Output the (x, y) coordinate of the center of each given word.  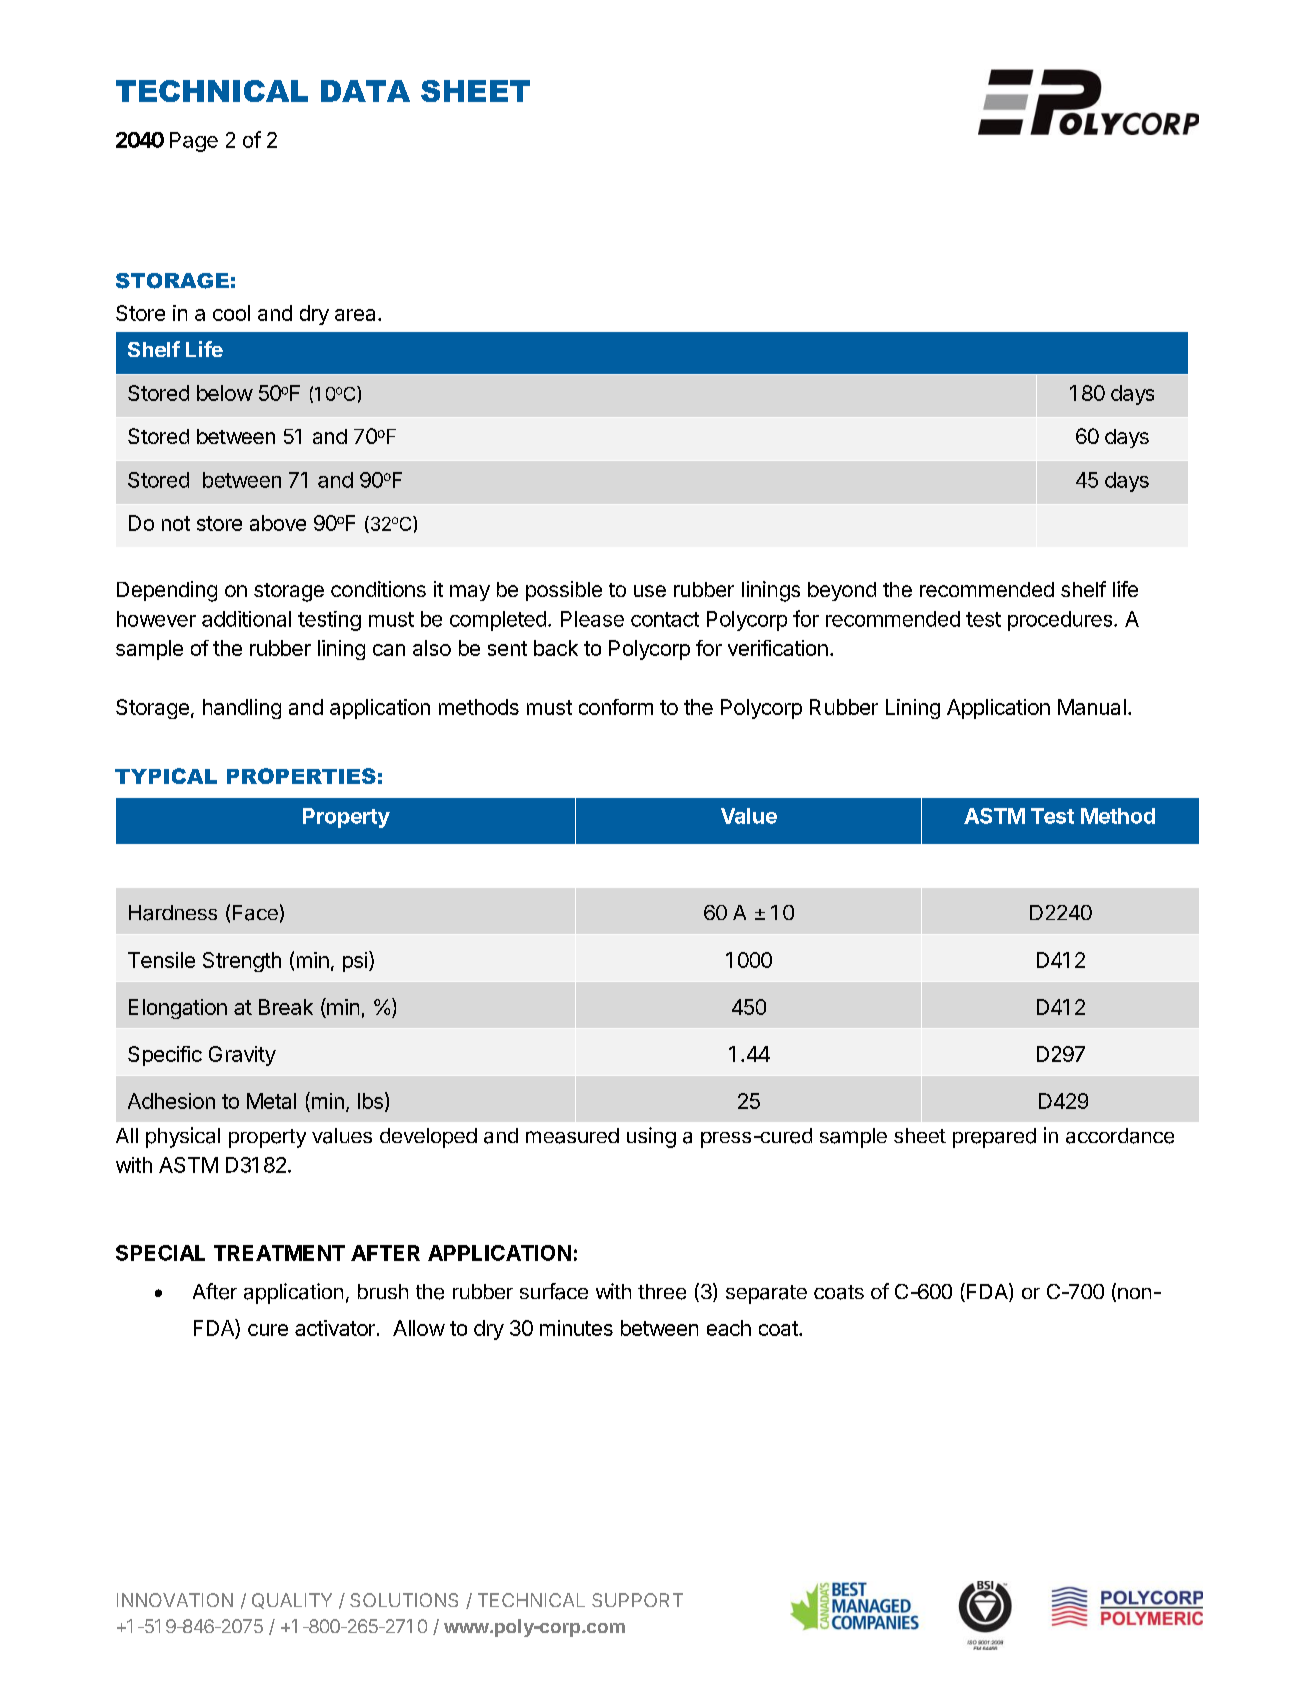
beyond (842, 591)
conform (616, 707)
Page (194, 142)
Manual (1092, 707)
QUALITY (292, 1601)
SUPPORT (637, 1600)
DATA (365, 91)
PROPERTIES (301, 776)
